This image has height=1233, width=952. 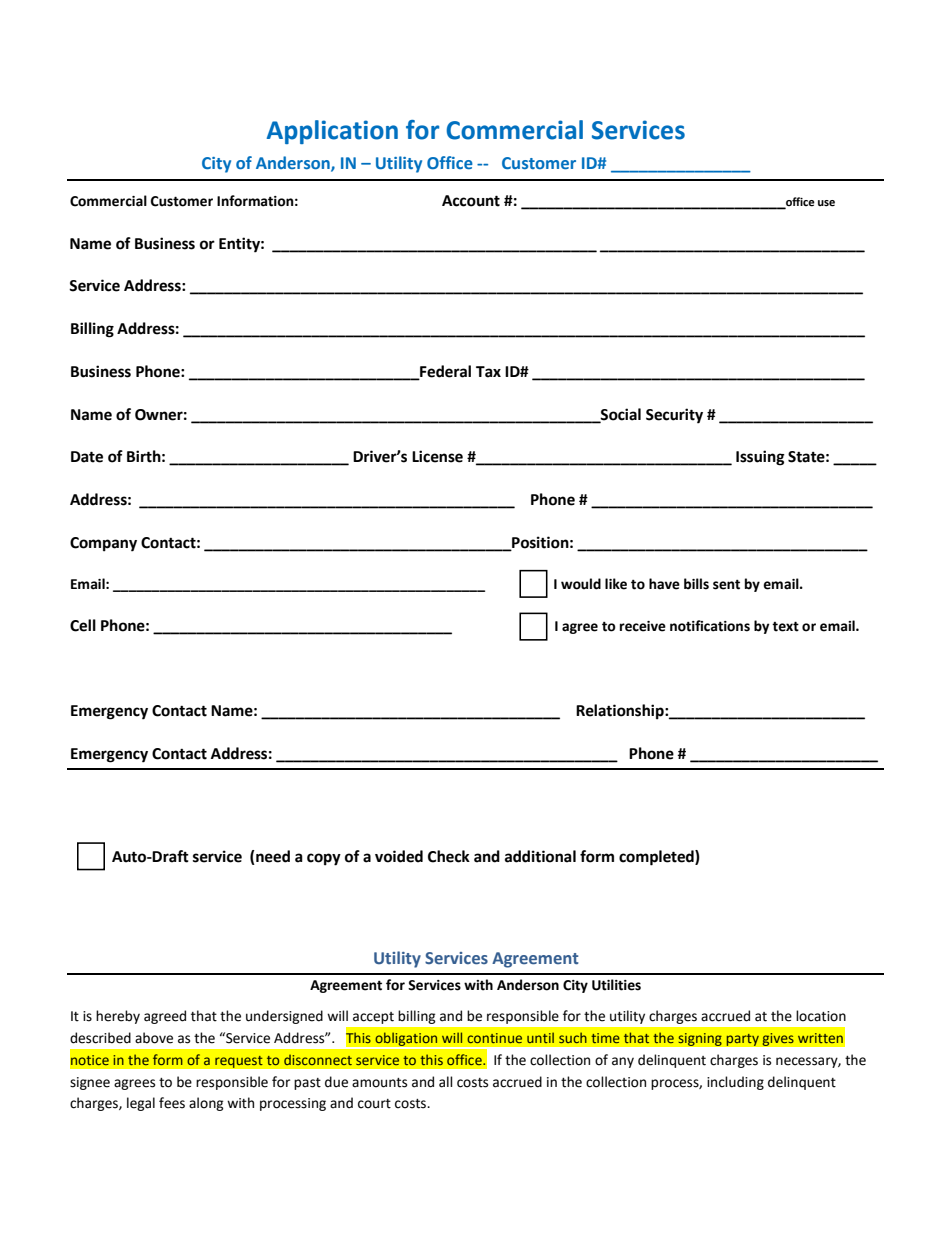 What do you see at coordinates (488, 372) in the image?
I see `Tax` at bounding box center [488, 372].
